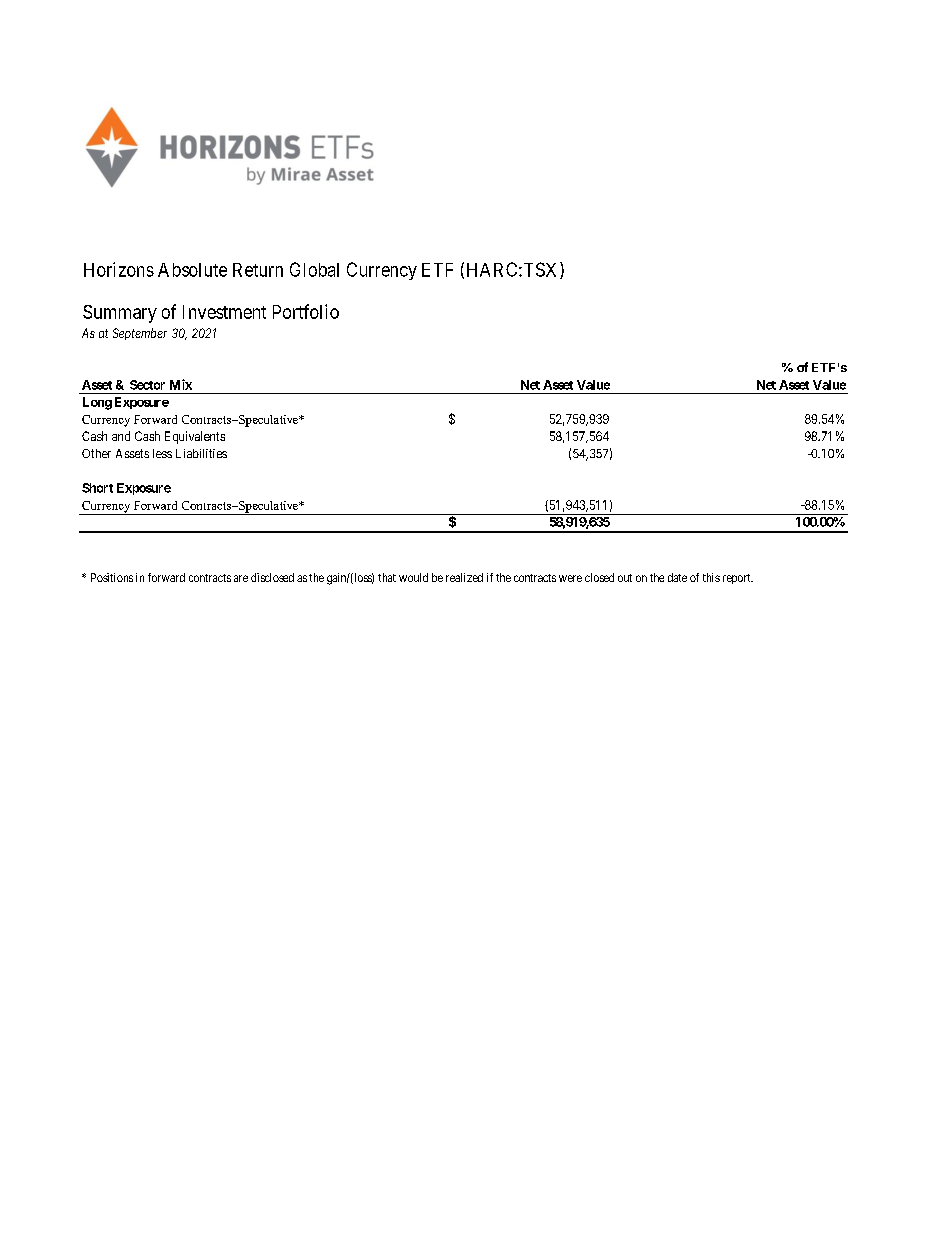  What do you see at coordinates (181, 384) in the screenshot?
I see `Mix` at bounding box center [181, 384].
